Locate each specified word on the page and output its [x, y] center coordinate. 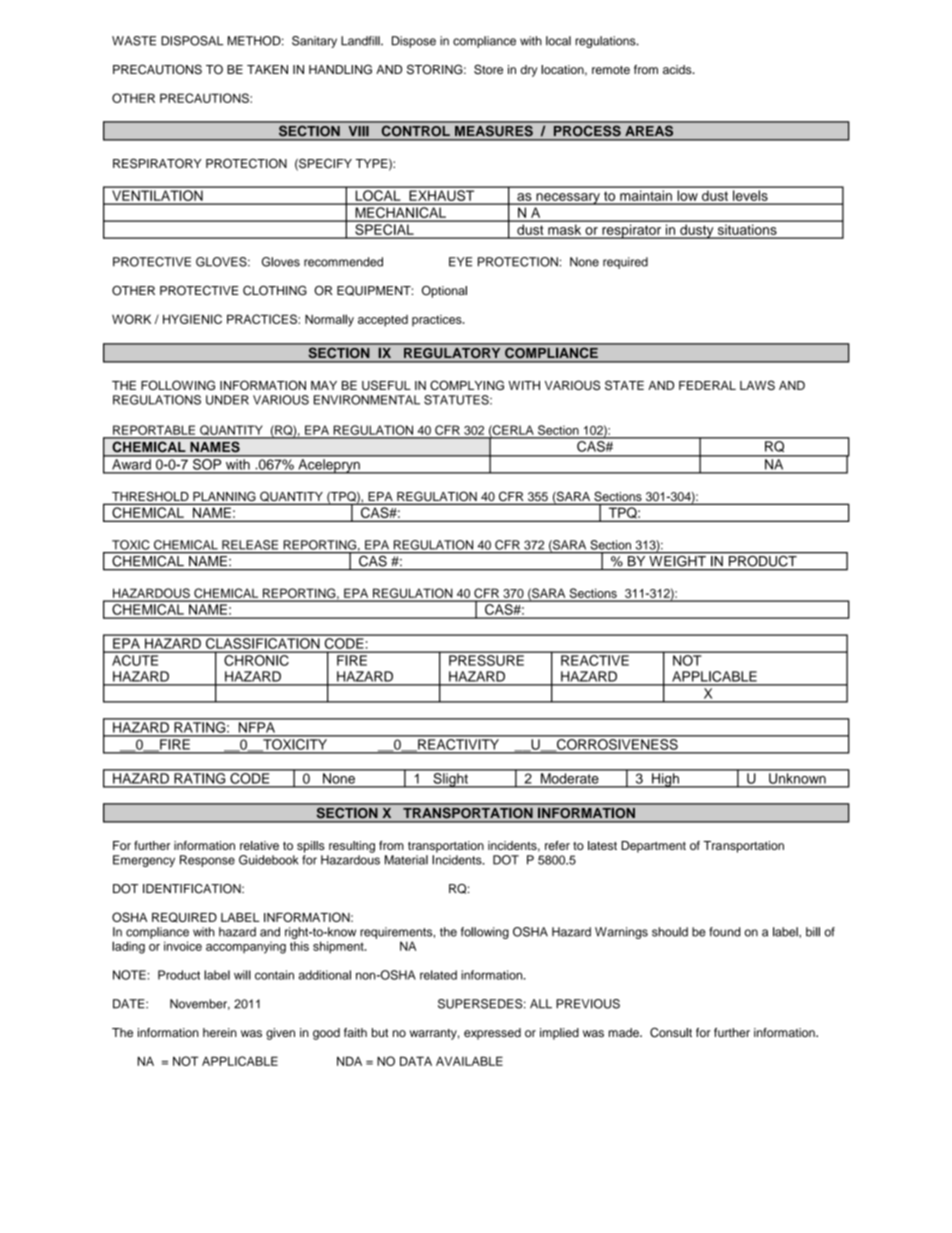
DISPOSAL [192, 41]
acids [678, 69]
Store [488, 69]
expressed [492, 1034]
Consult [671, 1032]
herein [220, 1032]
